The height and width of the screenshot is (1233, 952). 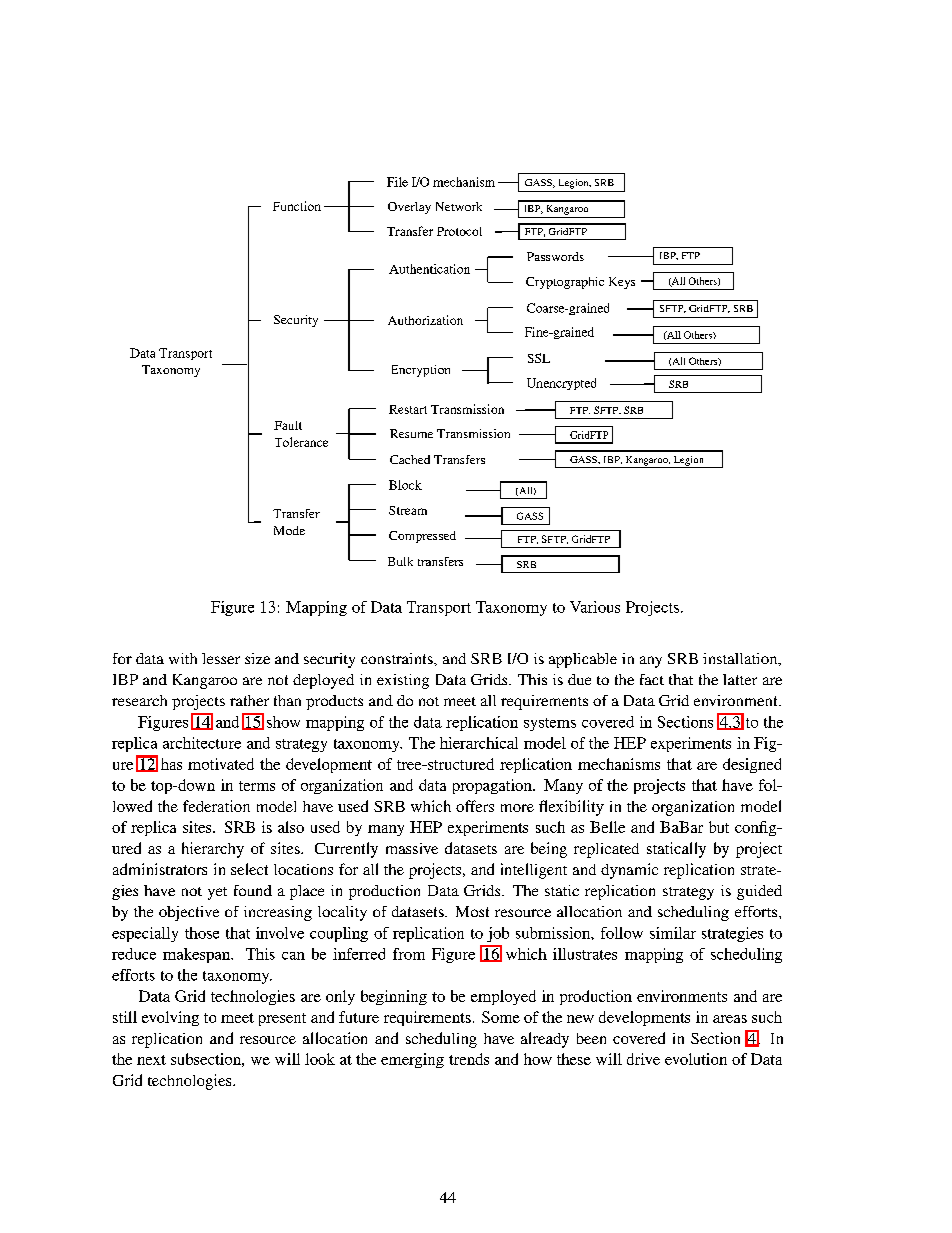 I want to click on designed, so click(x=752, y=765).
